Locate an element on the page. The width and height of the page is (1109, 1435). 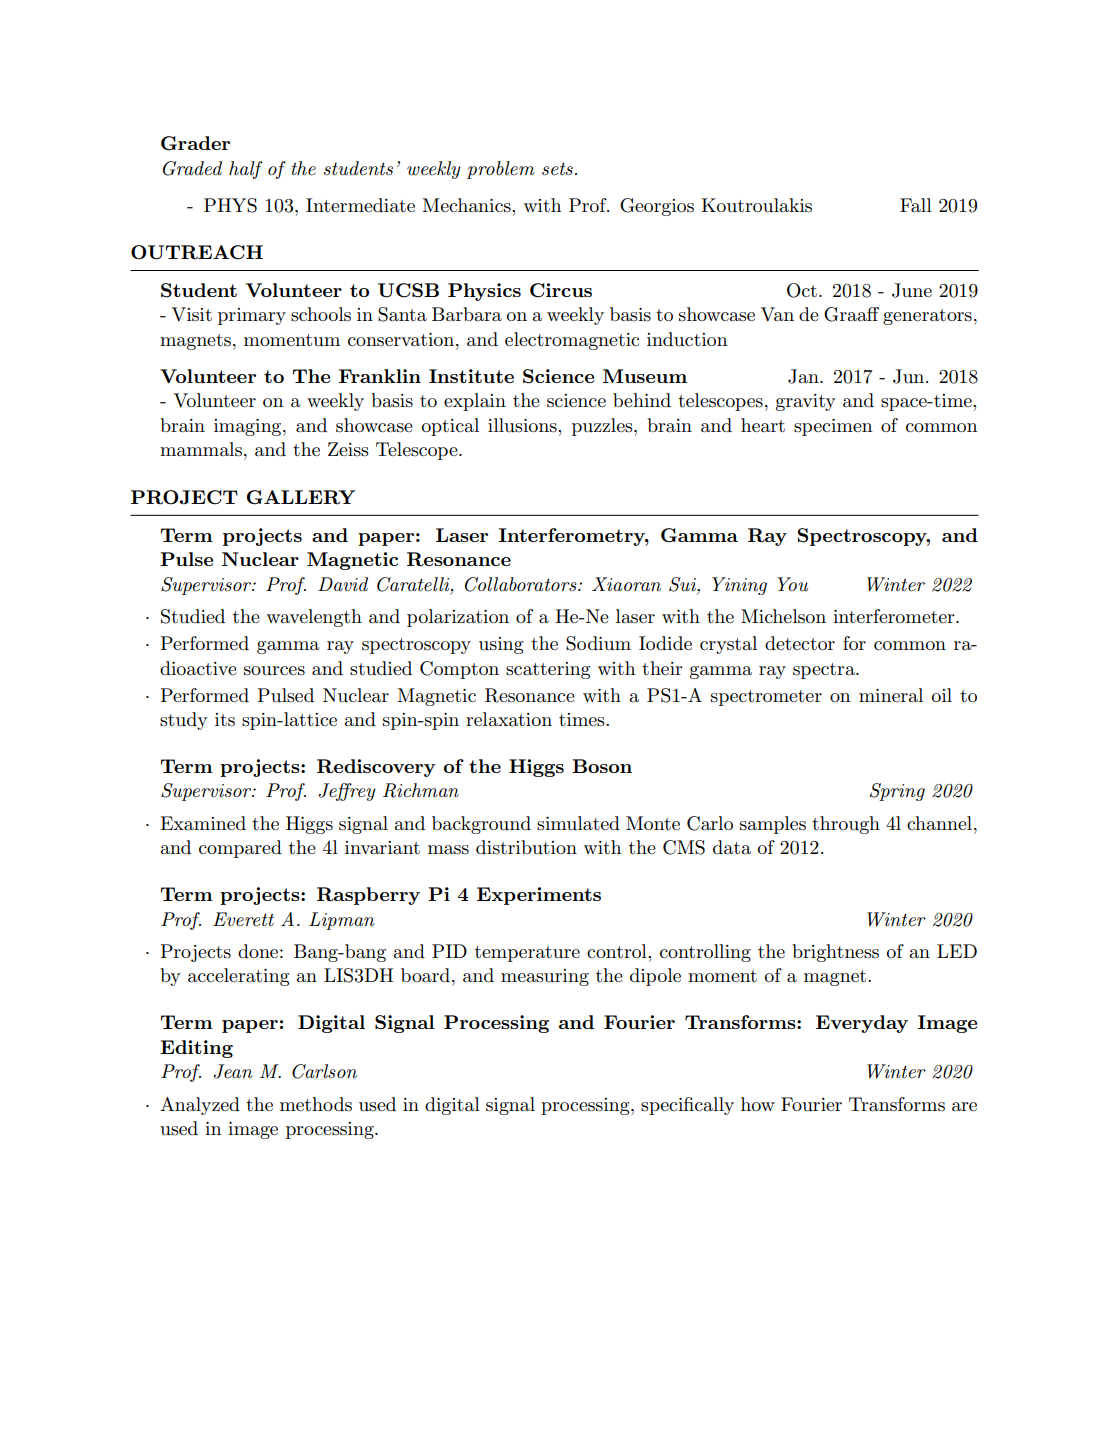
Fall is located at coordinates (916, 205).
